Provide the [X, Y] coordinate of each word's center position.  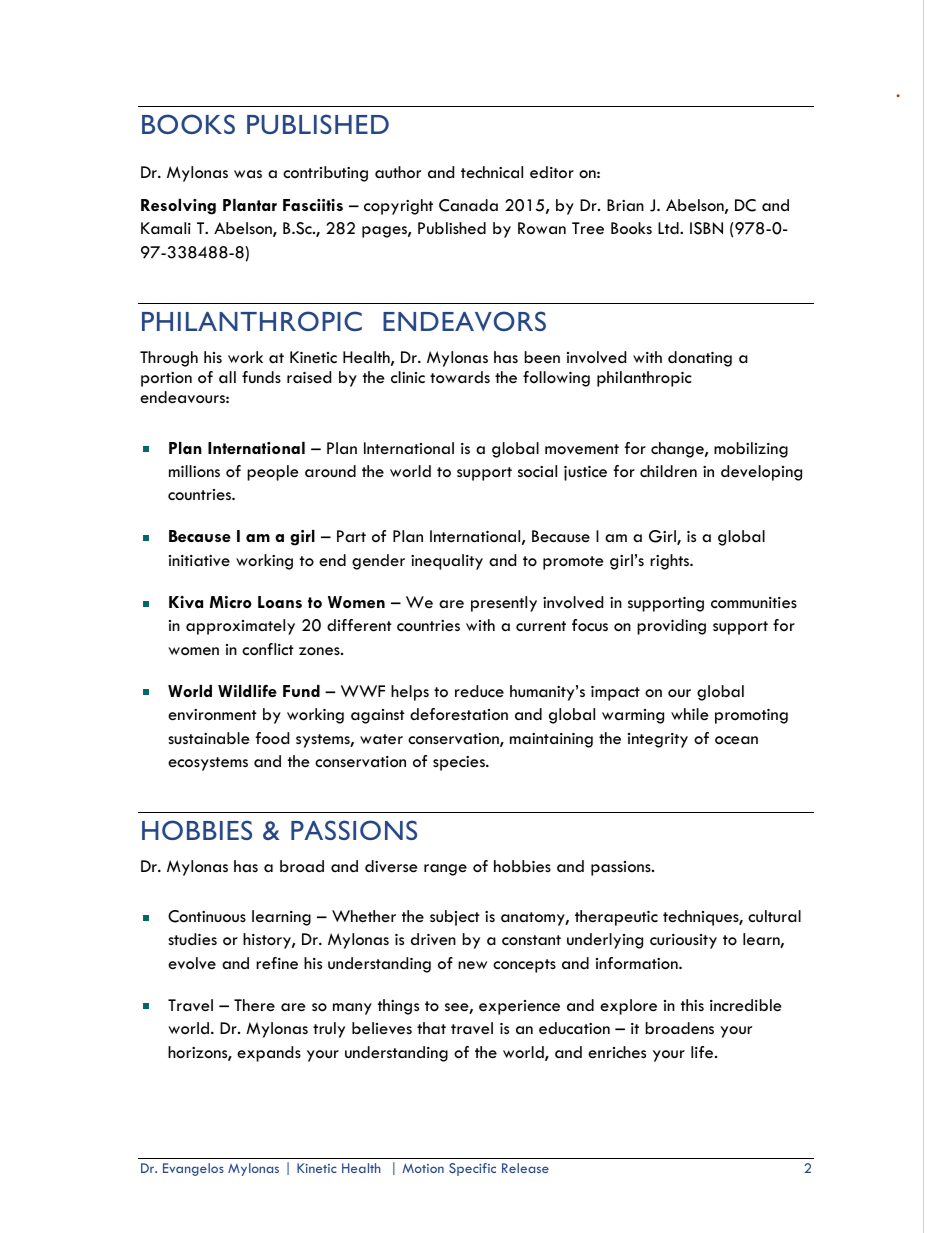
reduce [479, 691]
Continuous [207, 916]
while [690, 714]
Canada [468, 205]
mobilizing [751, 450]
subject [455, 918]
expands [269, 1054]
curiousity [683, 941]
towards [460, 377]
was [248, 174]
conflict [268, 649]
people [273, 473]
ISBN [706, 228]
